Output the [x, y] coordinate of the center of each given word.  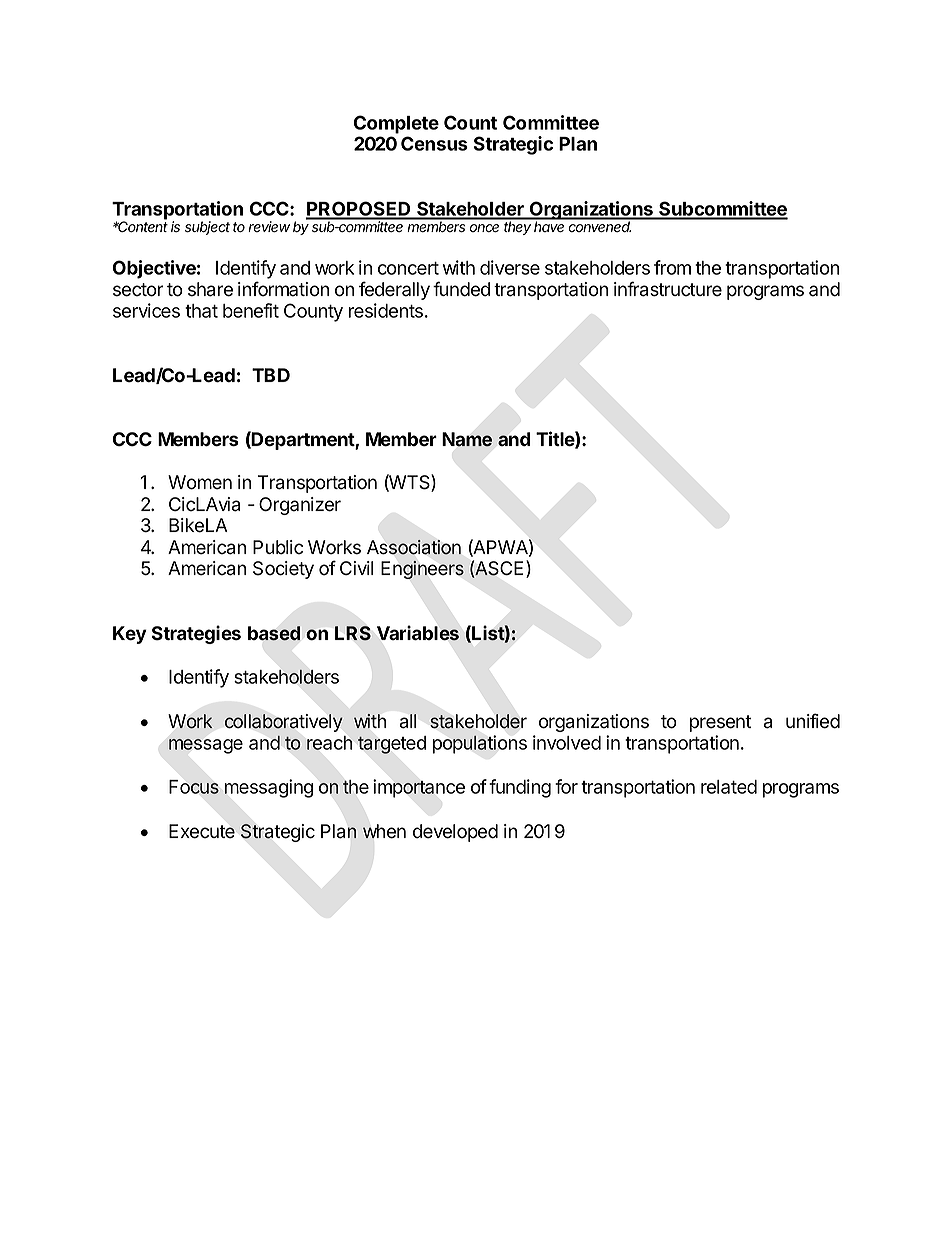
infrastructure [668, 289]
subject [207, 228]
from [672, 267]
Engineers [422, 570]
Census [434, 143]
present [720, 723]
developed [455, 833]
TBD [271, 375]
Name [467, 439]
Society [283, 570]
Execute [202, 831]
